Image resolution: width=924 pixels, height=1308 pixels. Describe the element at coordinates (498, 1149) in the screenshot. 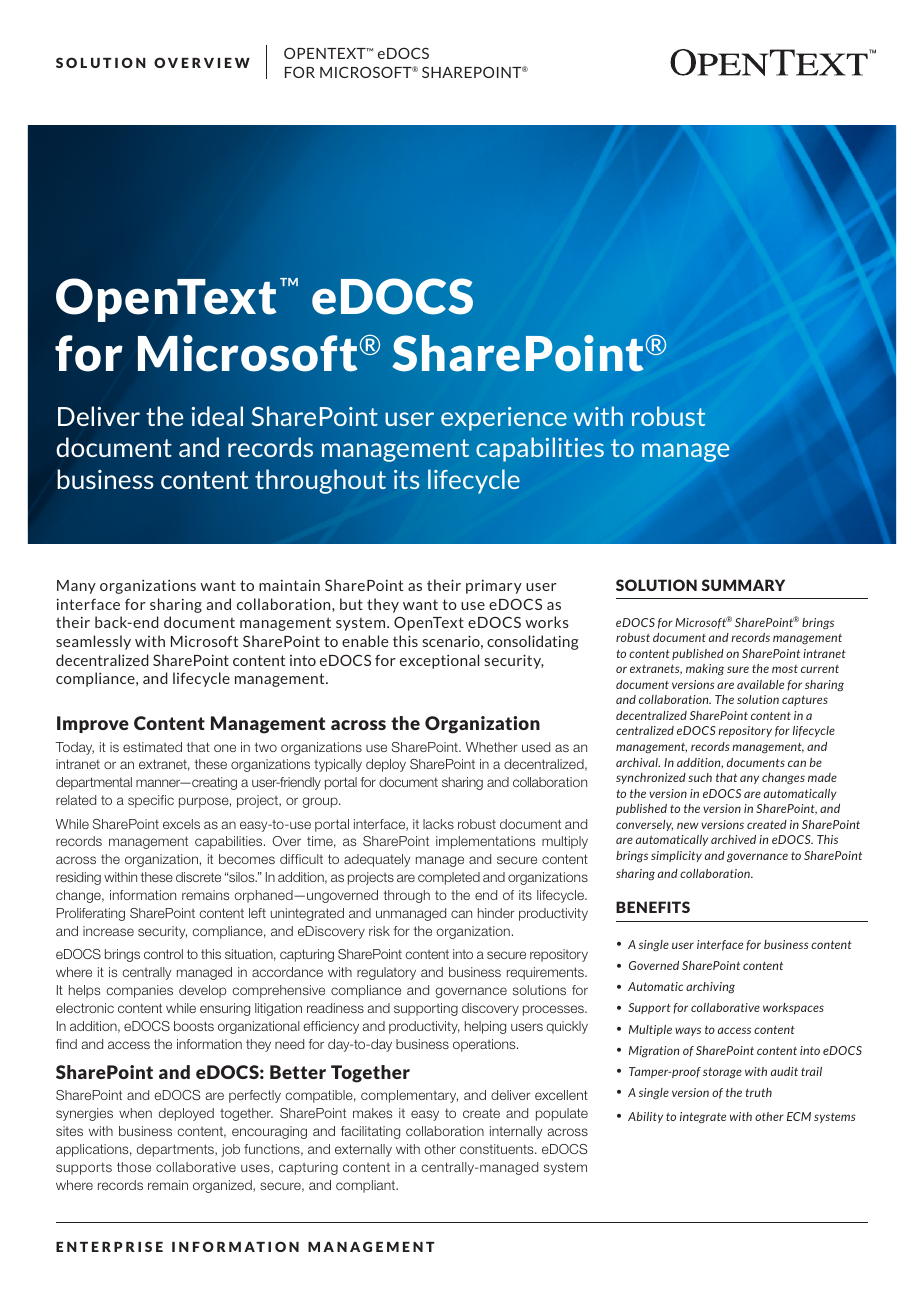

I see `constituents` at that location.
